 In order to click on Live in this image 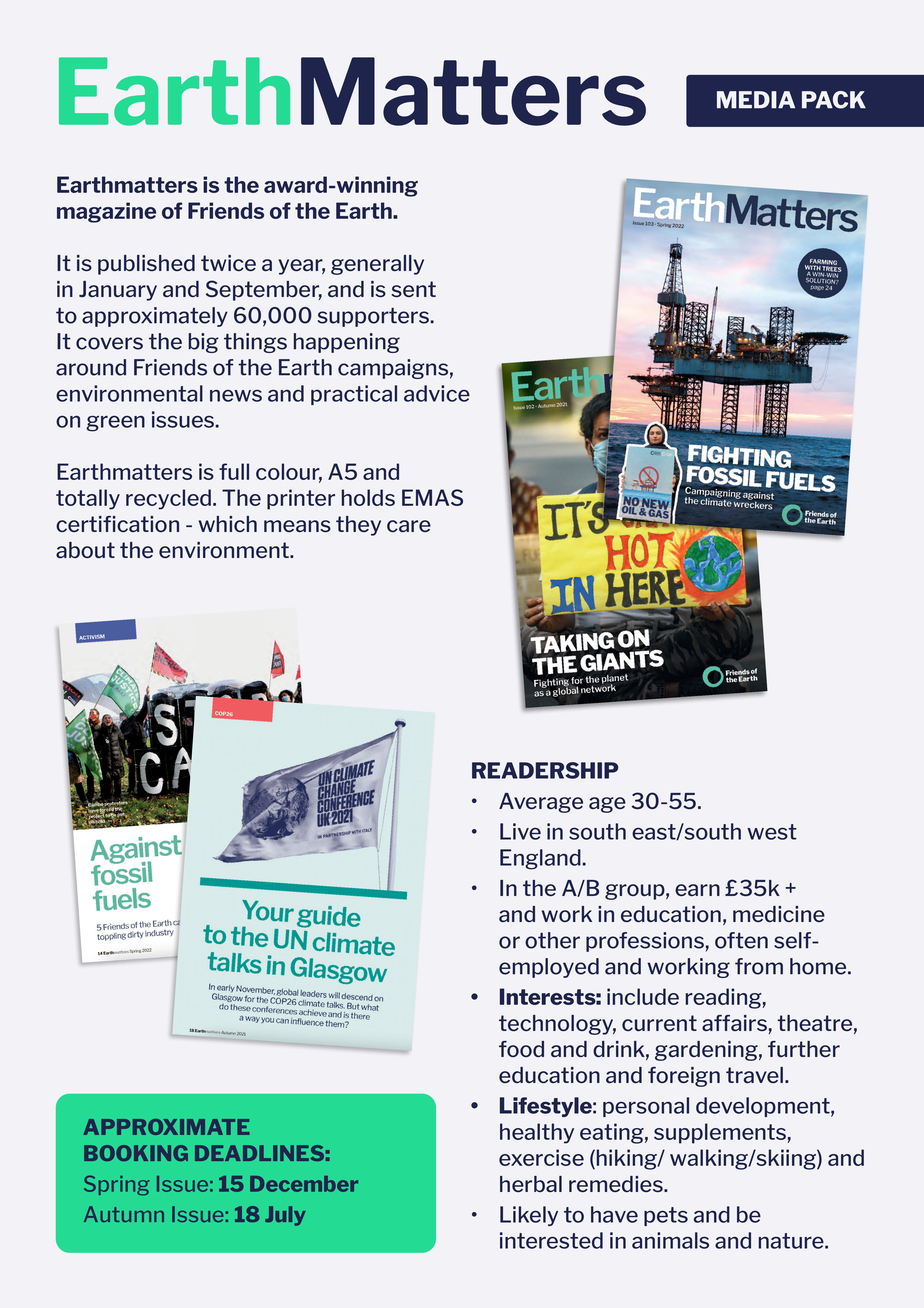, I will do `click(520, 831)`.
